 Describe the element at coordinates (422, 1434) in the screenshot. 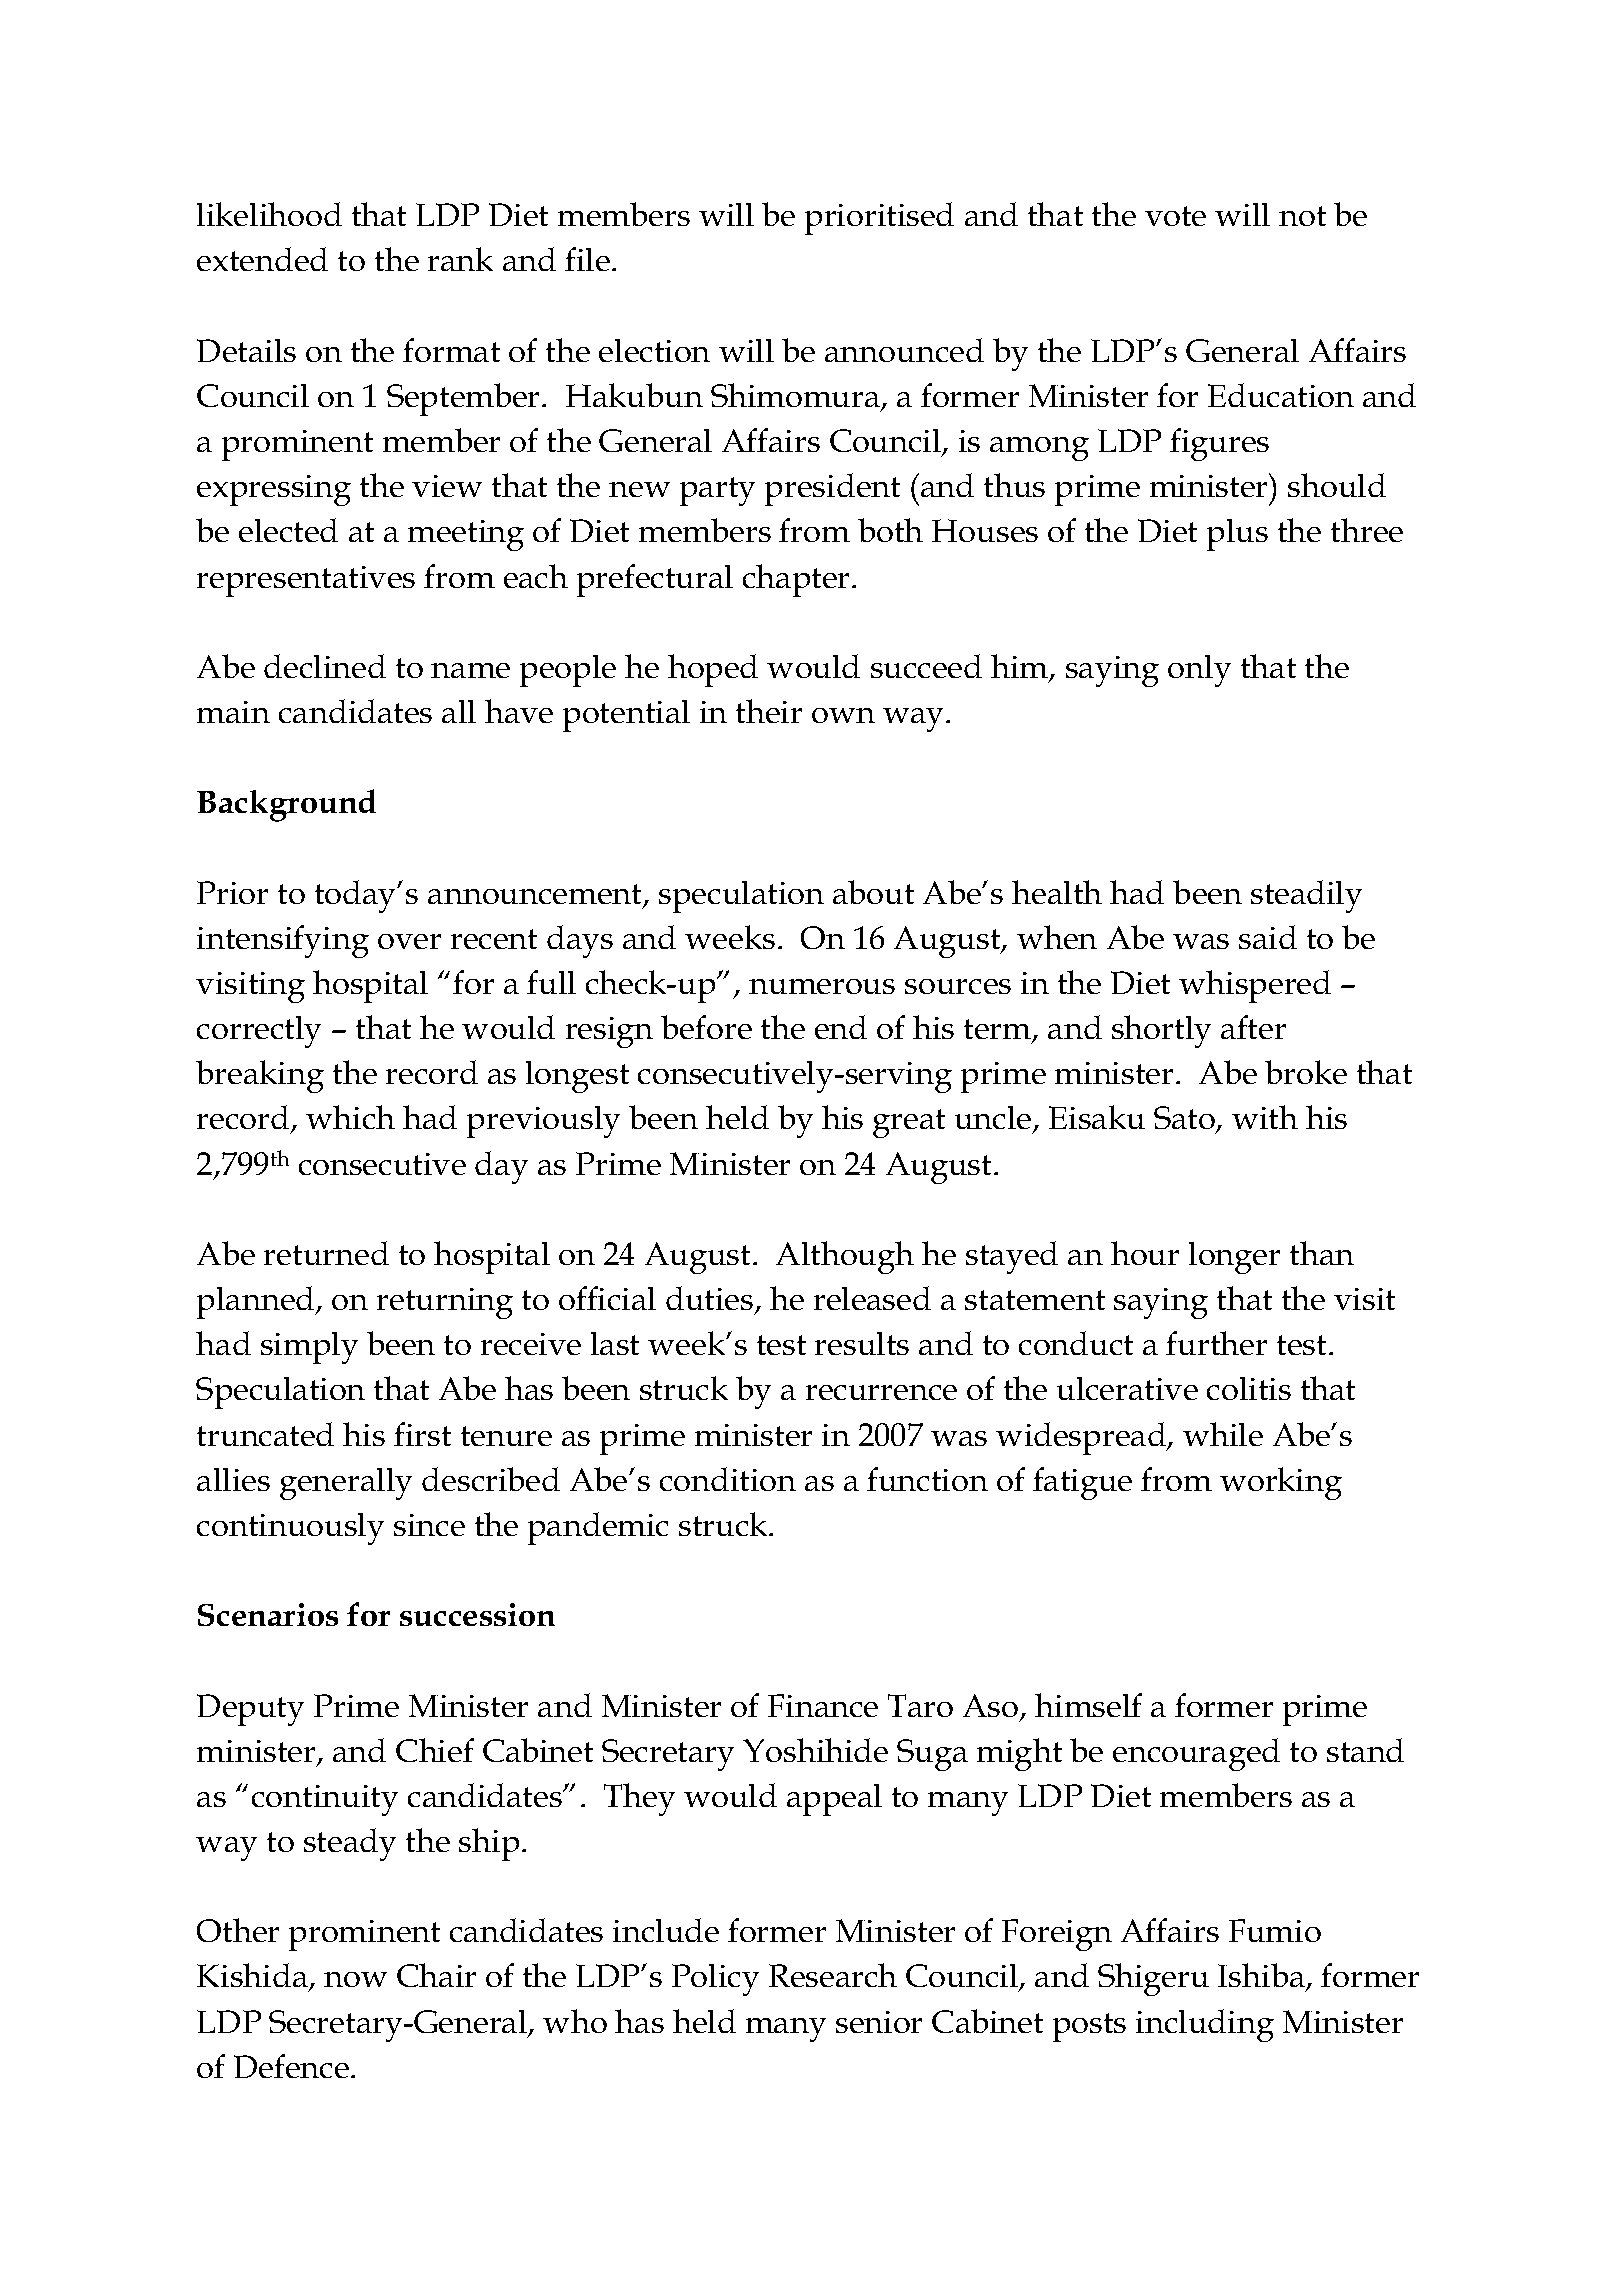

I see `first` at that location.
